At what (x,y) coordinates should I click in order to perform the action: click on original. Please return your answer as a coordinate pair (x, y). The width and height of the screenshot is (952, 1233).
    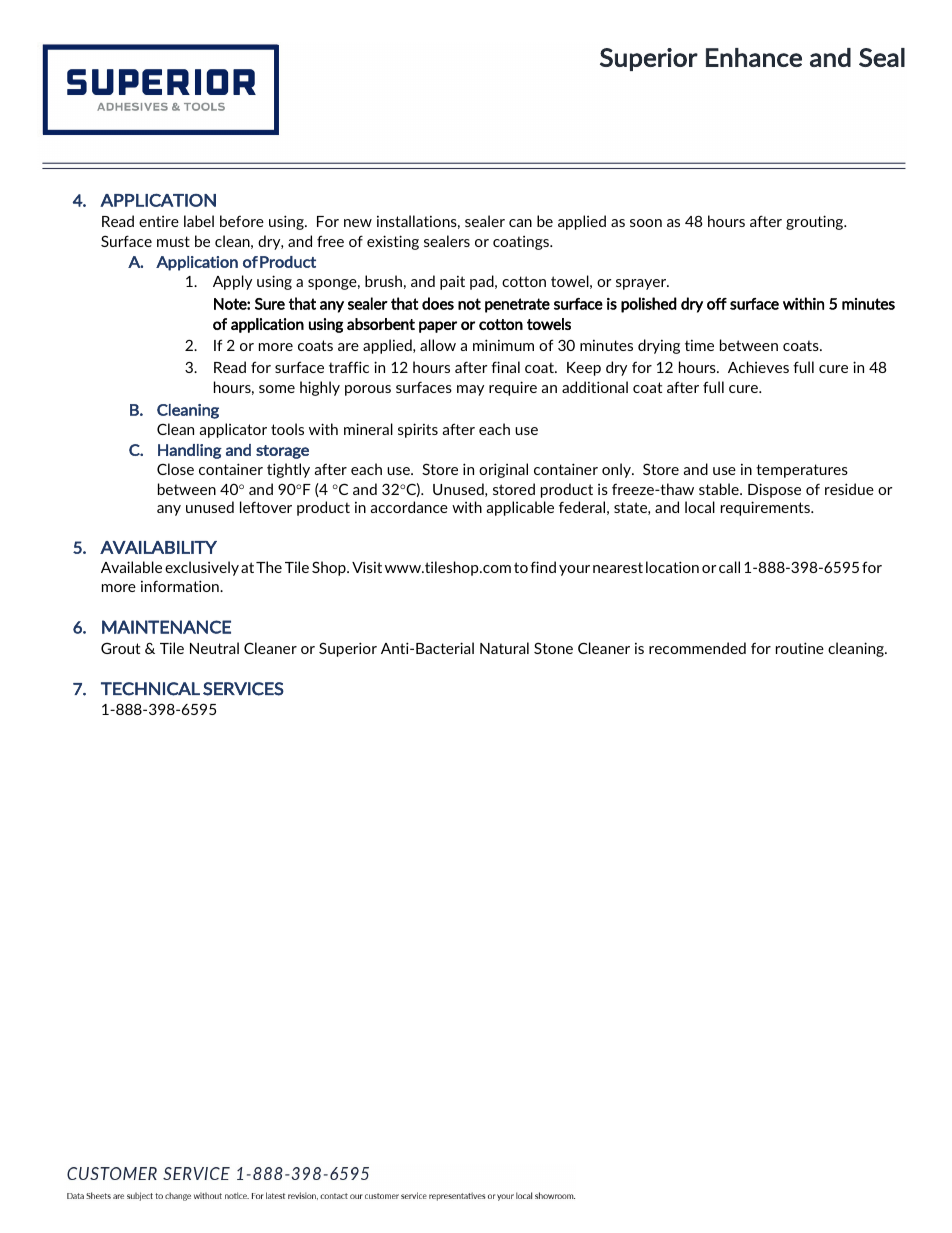
    Looking at the image, I should click on (503, 470).
